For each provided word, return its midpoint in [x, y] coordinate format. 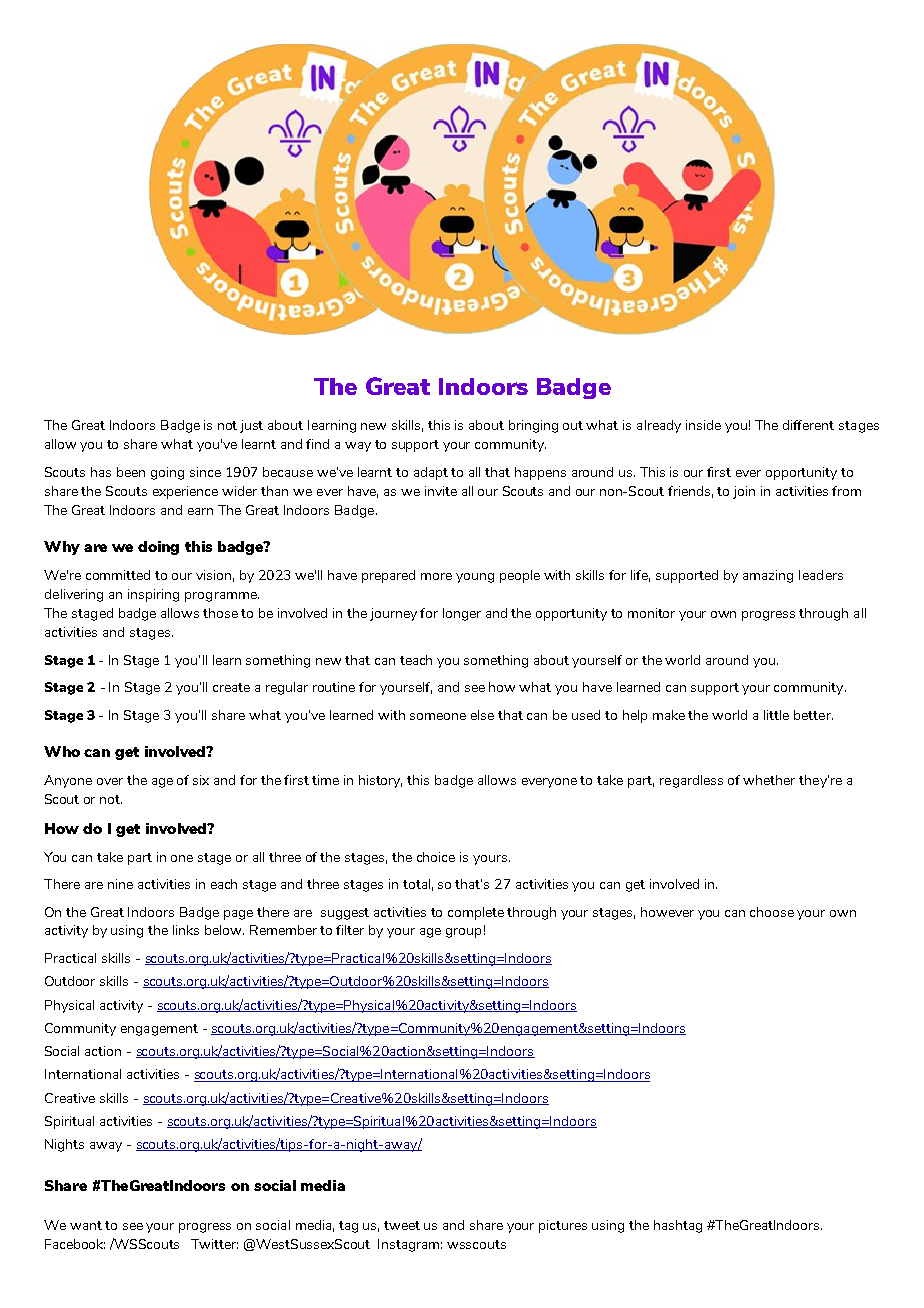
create [231, 687]
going [167, 473]
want [86, 1225]
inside [703, 425]
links [186, 930]
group [463, 933]
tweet [402, 1225]
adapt [431, 473]
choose [772, 912]
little [776, 715]
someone [438, 716]
